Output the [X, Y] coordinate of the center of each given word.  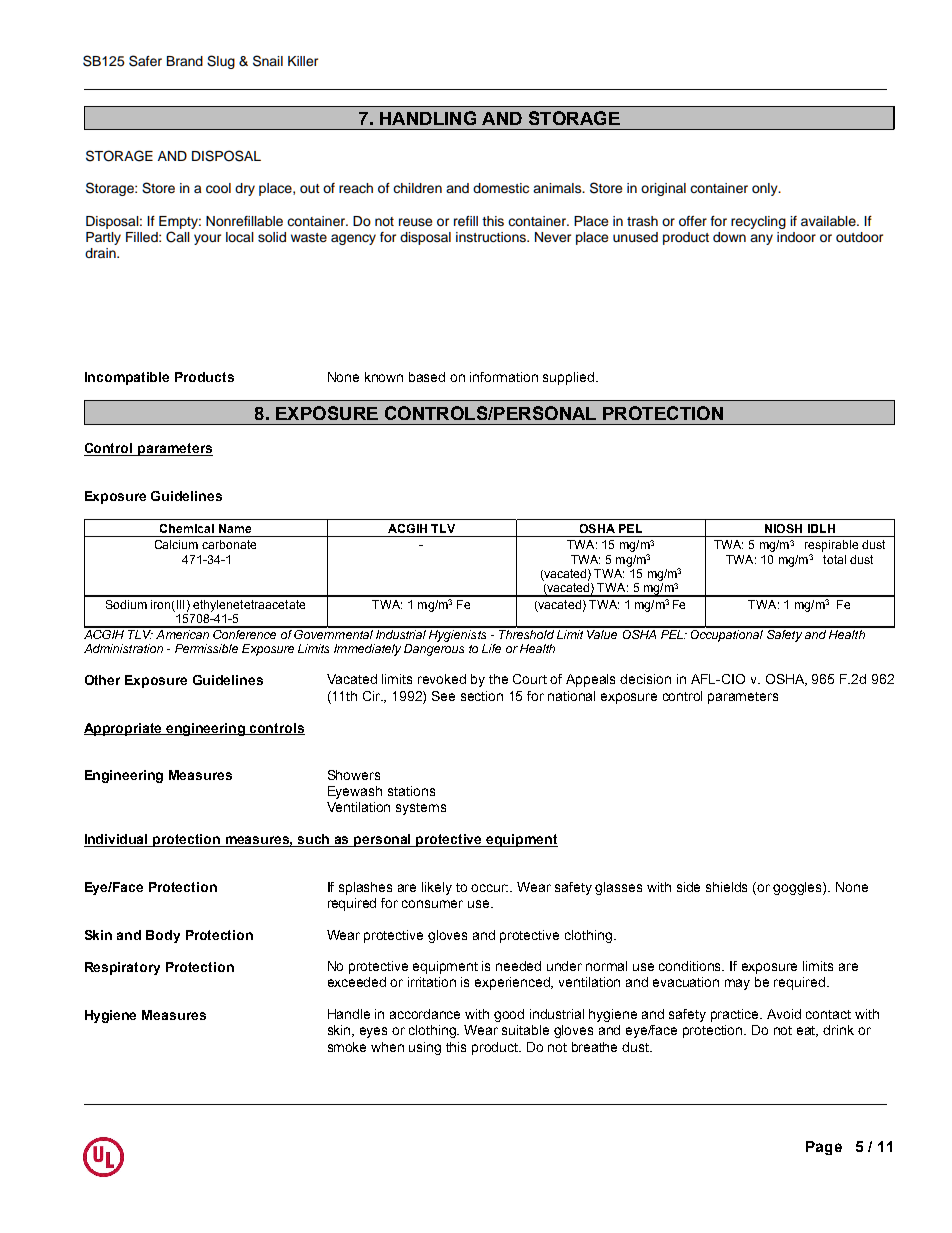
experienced [514, 983]
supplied [570, 378]
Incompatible [127, 378]
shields [726, 887]
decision [645, 679]
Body [163, 936]
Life [491, 648]
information [504, 377]
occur [489, 888]
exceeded [357, 982]
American [182, 633]
